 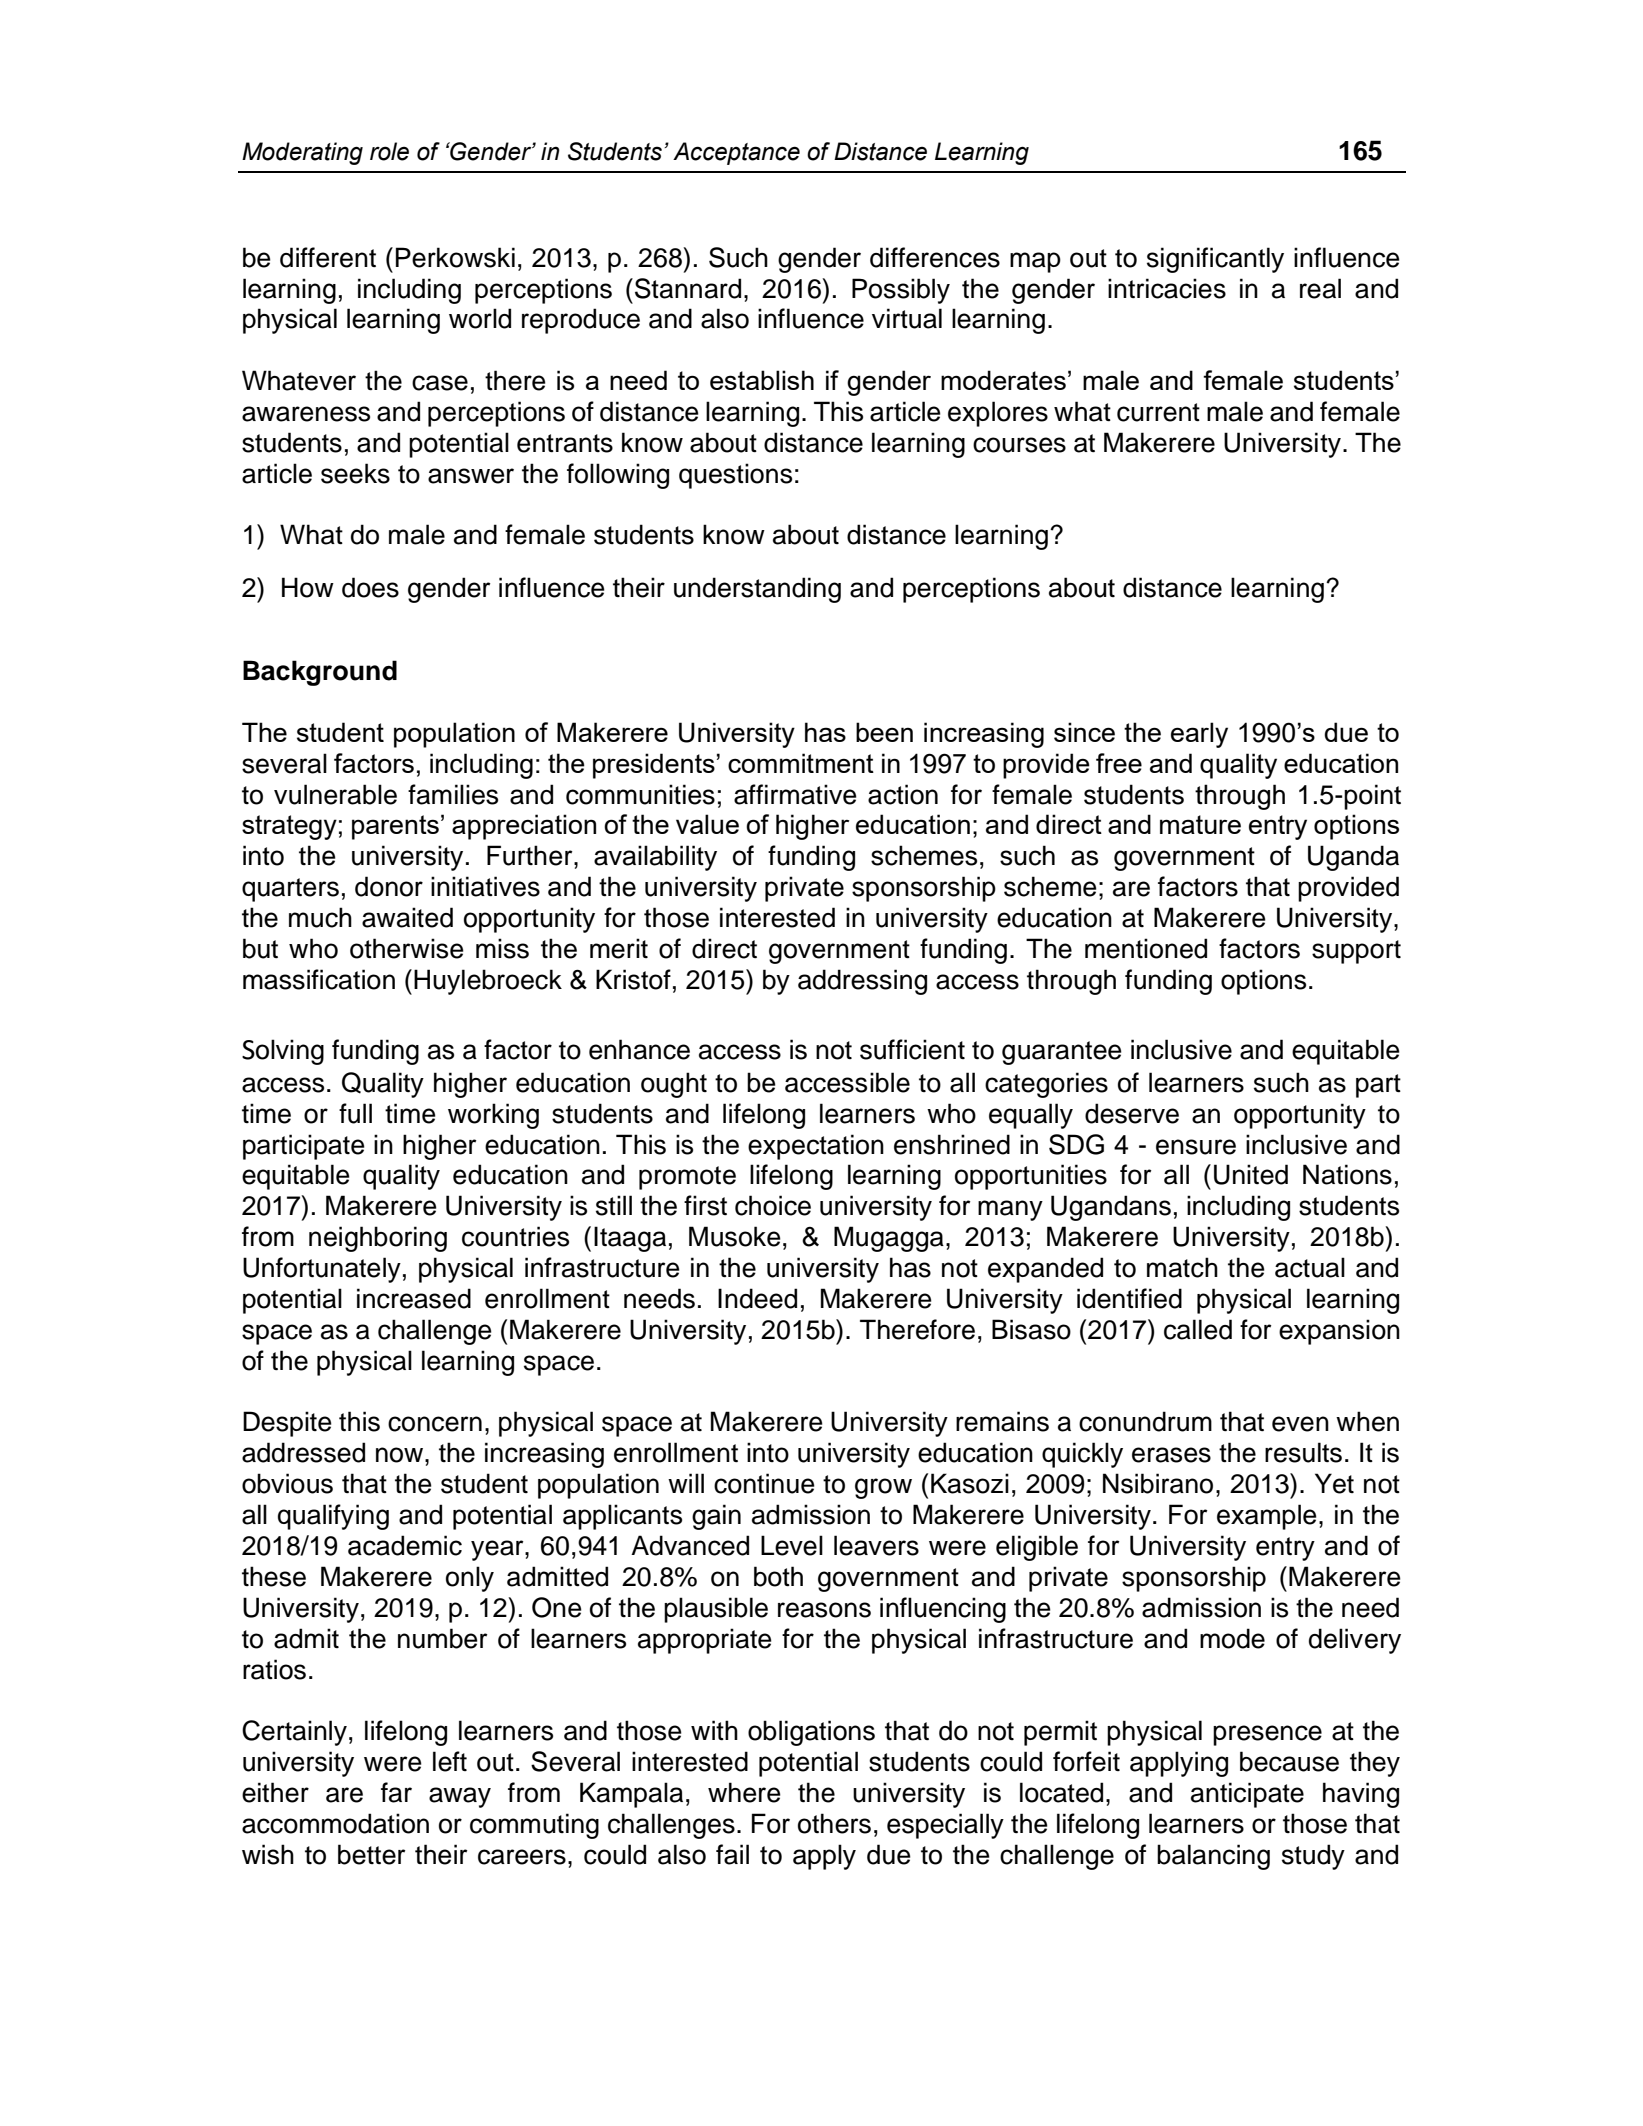 What do you see at coordinates (834, 1823) in the screenshot?
I see `others` at bounding box center [834, 1823].
